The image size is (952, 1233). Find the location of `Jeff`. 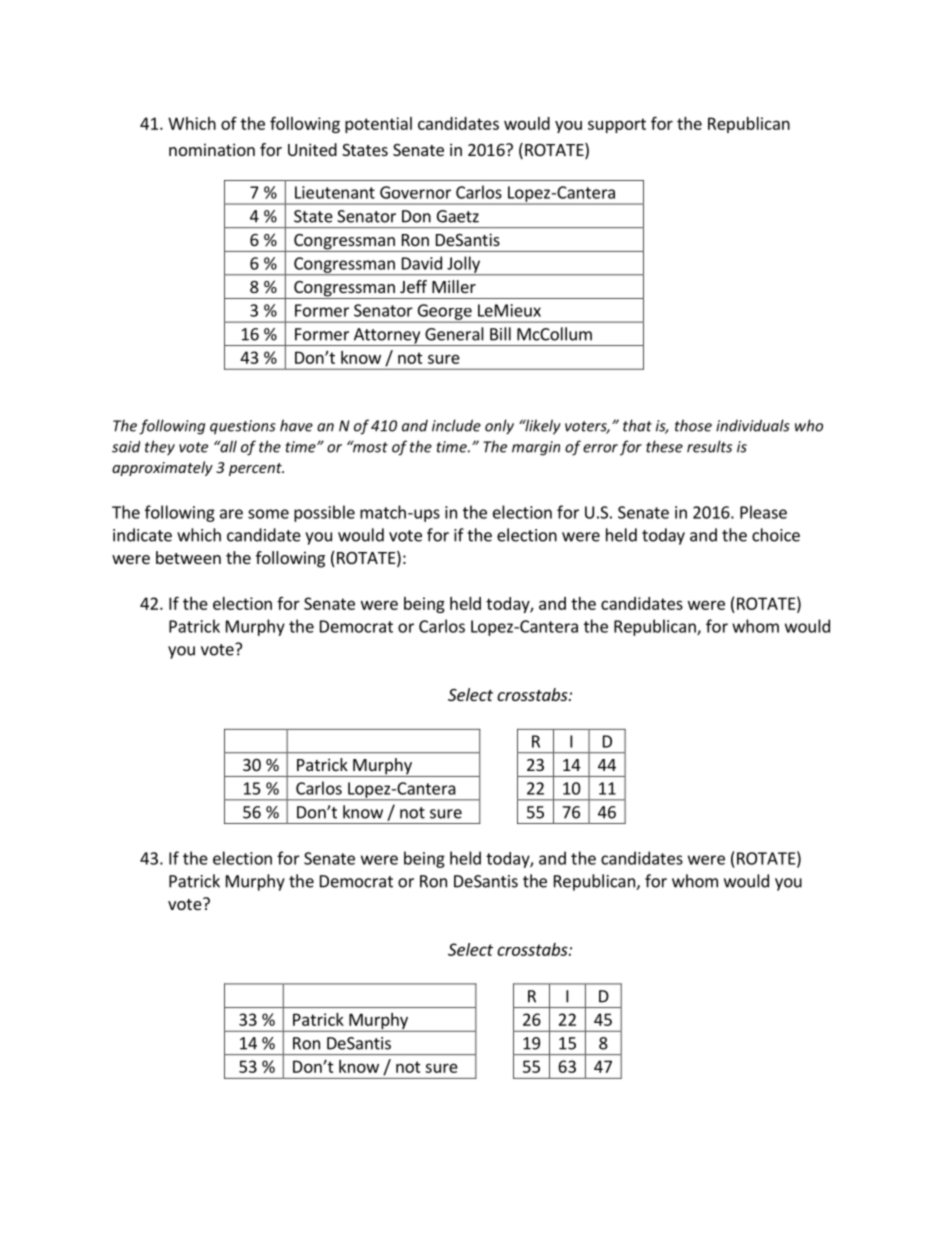

Jeff is located at coordinates (413, 286).
